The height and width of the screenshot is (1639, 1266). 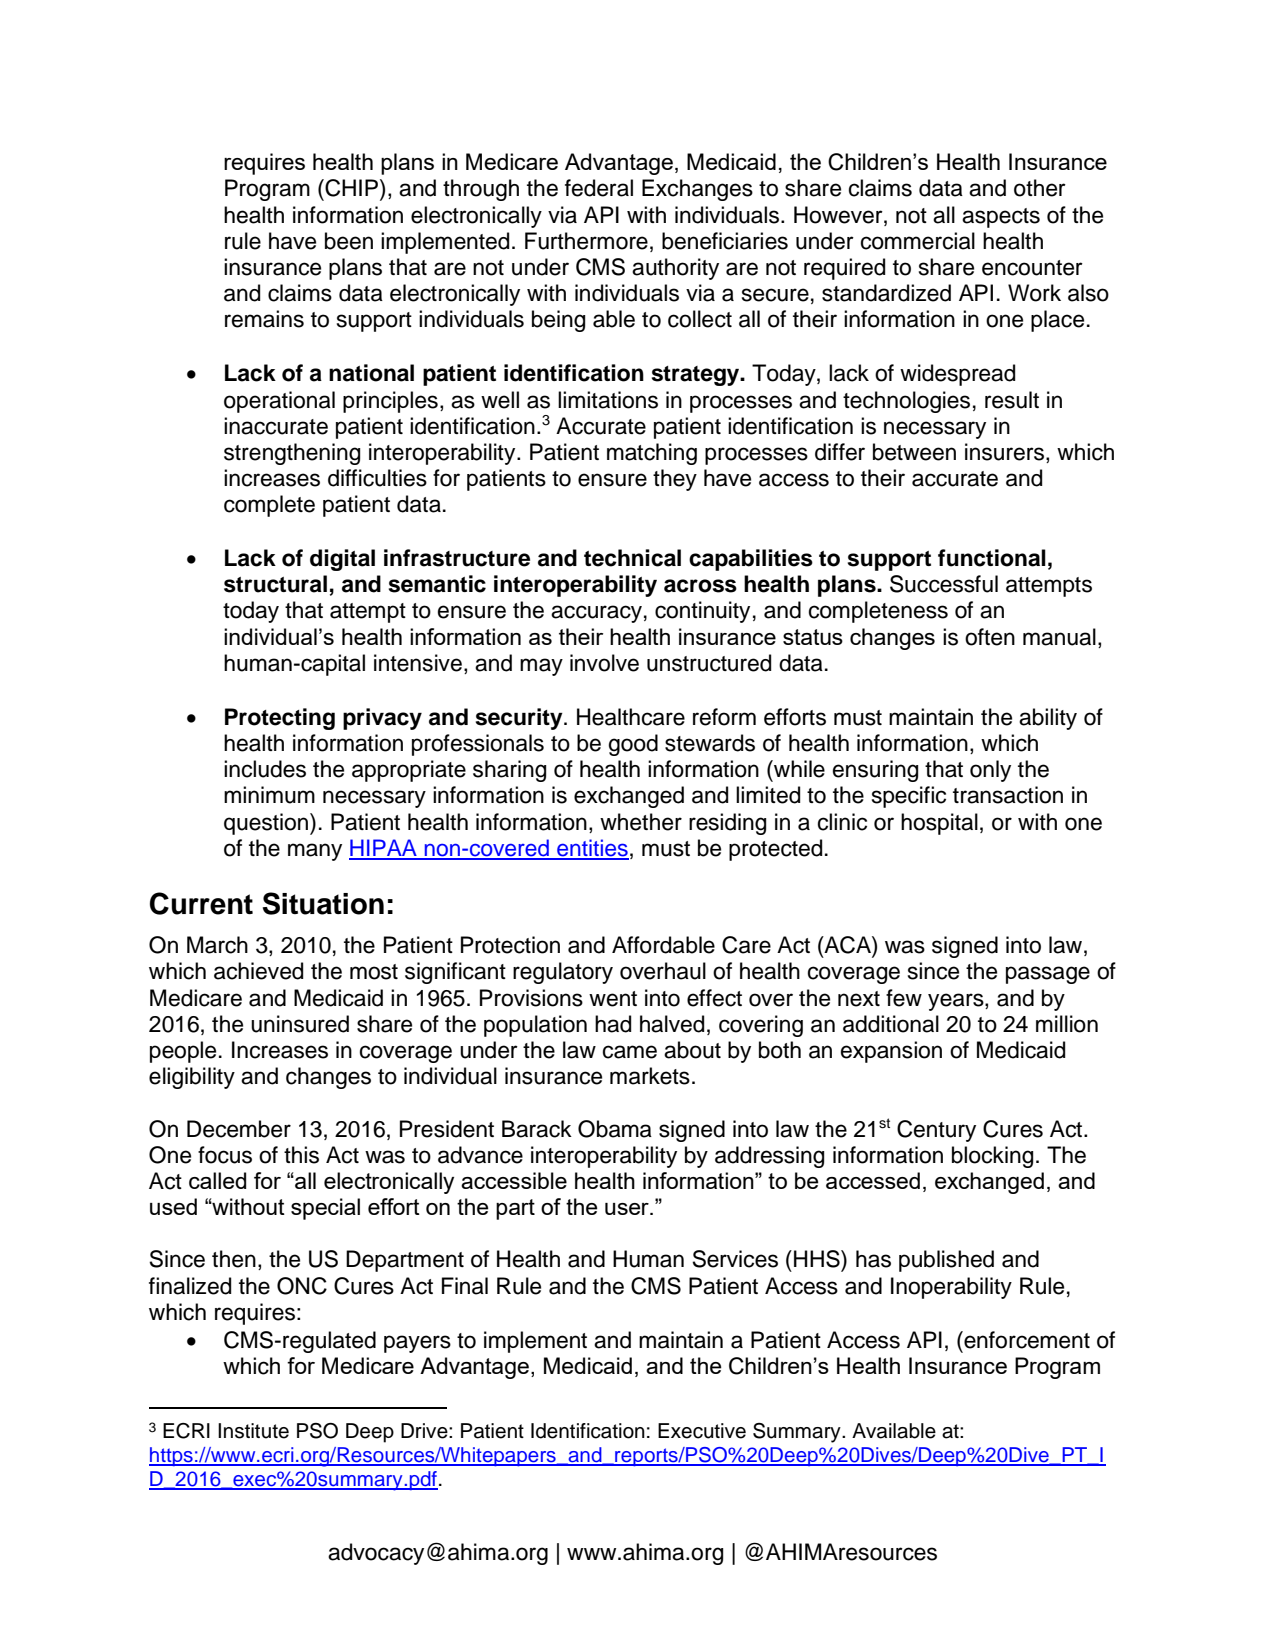 What do you see at coordinates (650, 1076) in the screenshot?
I see `markets` at bounding box center [650, 1076].
